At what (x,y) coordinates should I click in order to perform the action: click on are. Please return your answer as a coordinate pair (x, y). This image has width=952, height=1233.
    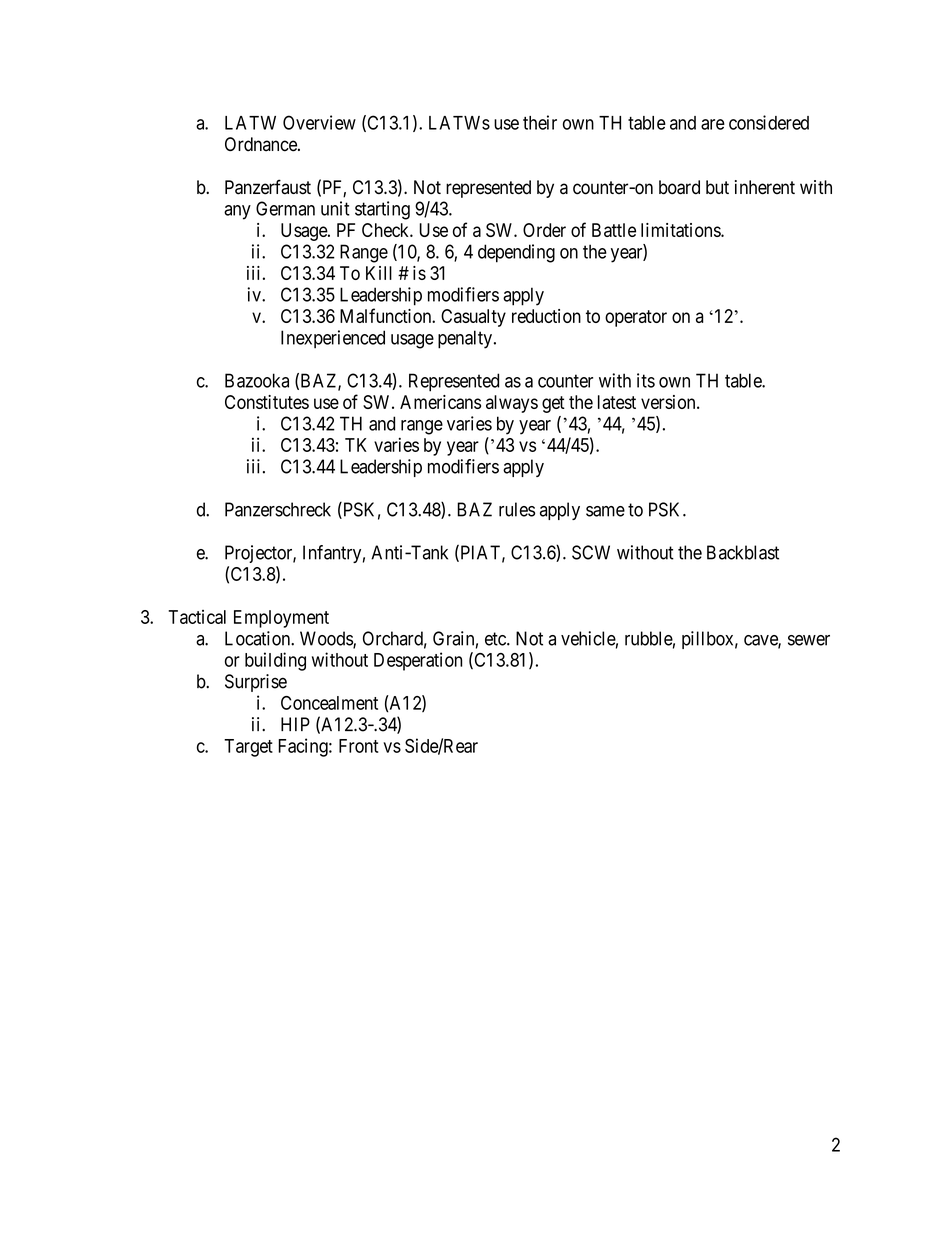
    Looking at the image, I should click on (713, 124).
